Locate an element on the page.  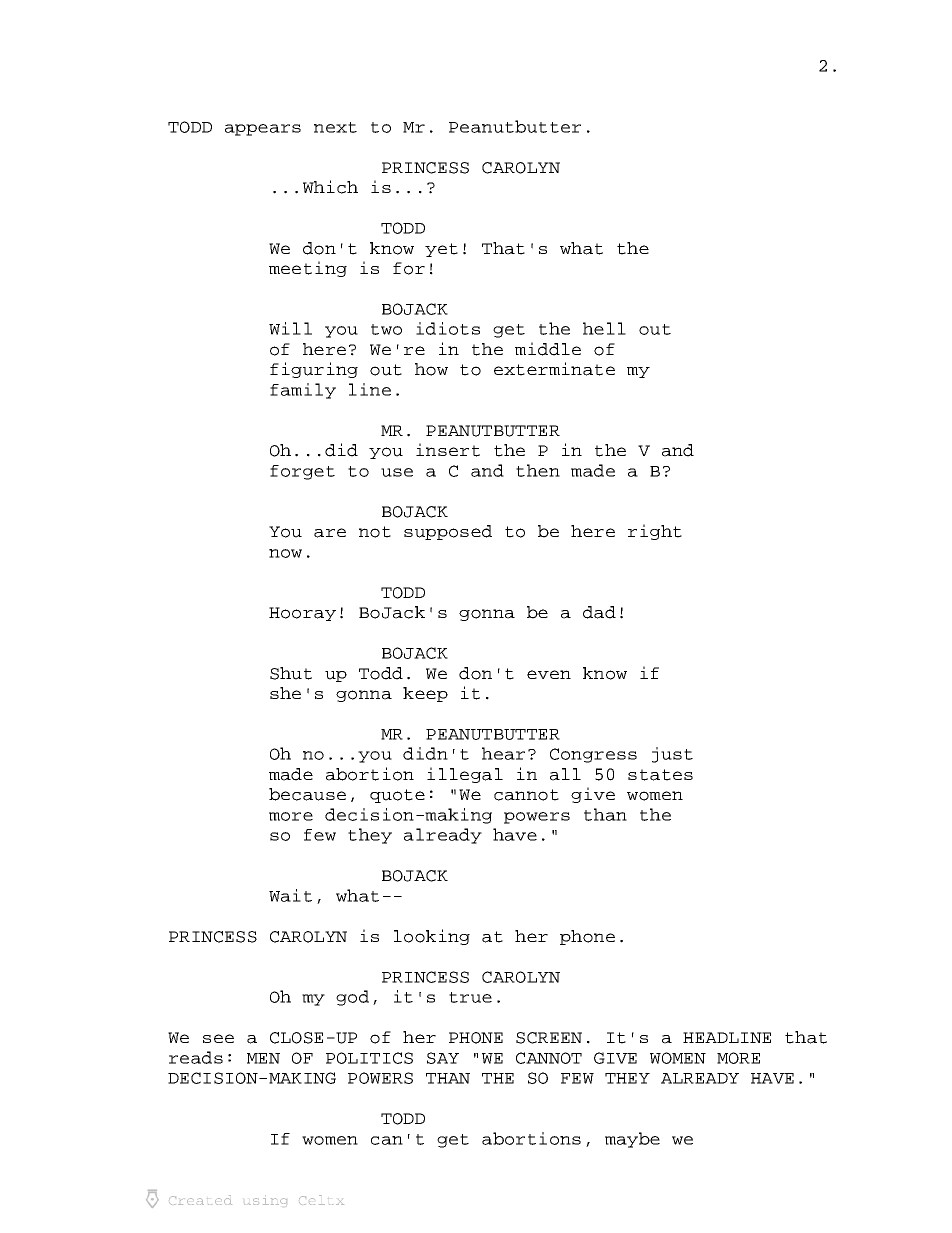
SAY is located at coordinates (443, 1058).
